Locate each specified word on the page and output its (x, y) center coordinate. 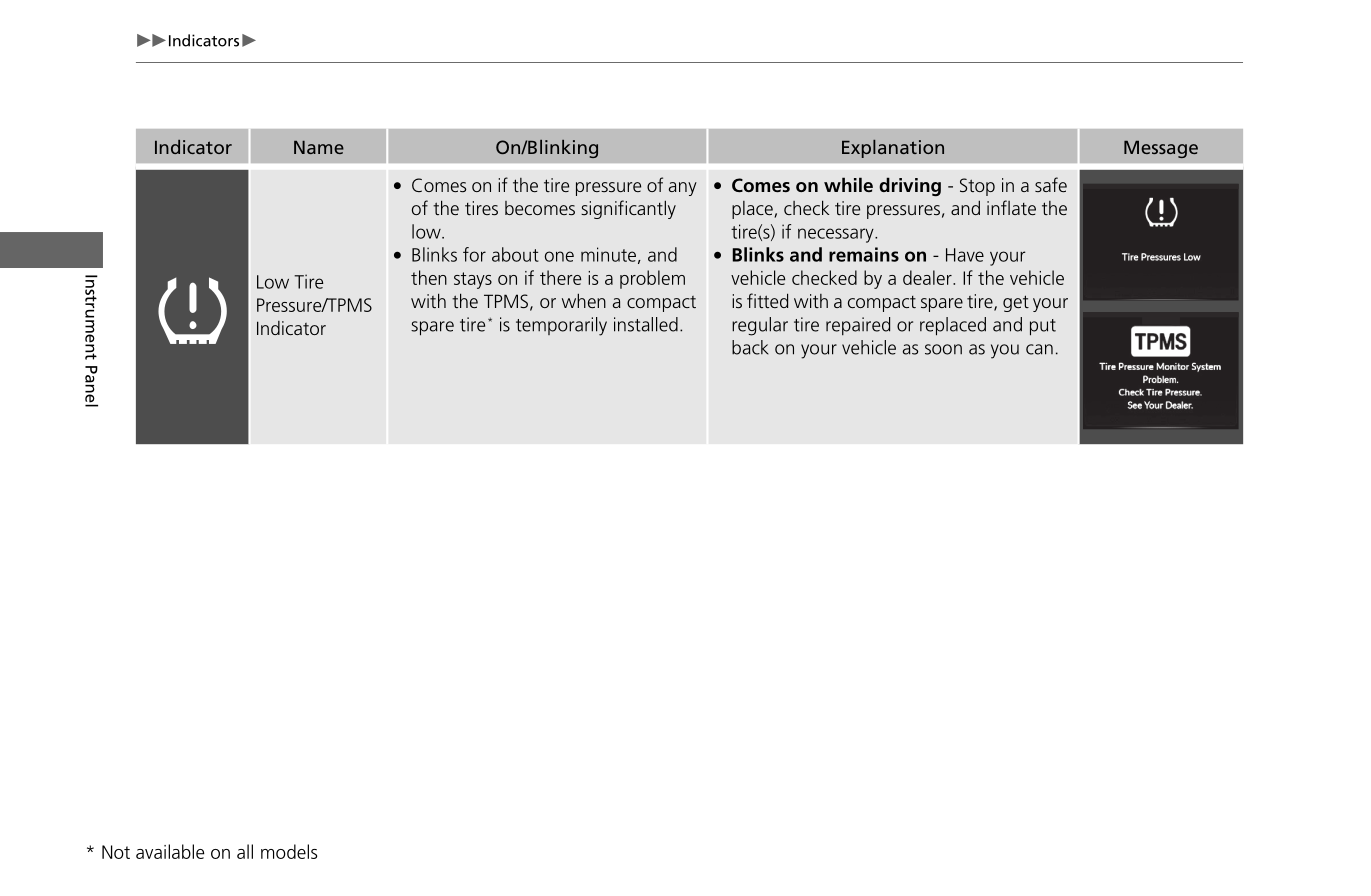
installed (646, 324)
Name (319, 147)
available (170, 851)
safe (1051, 184)
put (1043, 327)
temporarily (561, 326)
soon (943, 349)
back (750, 347)
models (289, 851)
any (683, 189)
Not (116, 852)
